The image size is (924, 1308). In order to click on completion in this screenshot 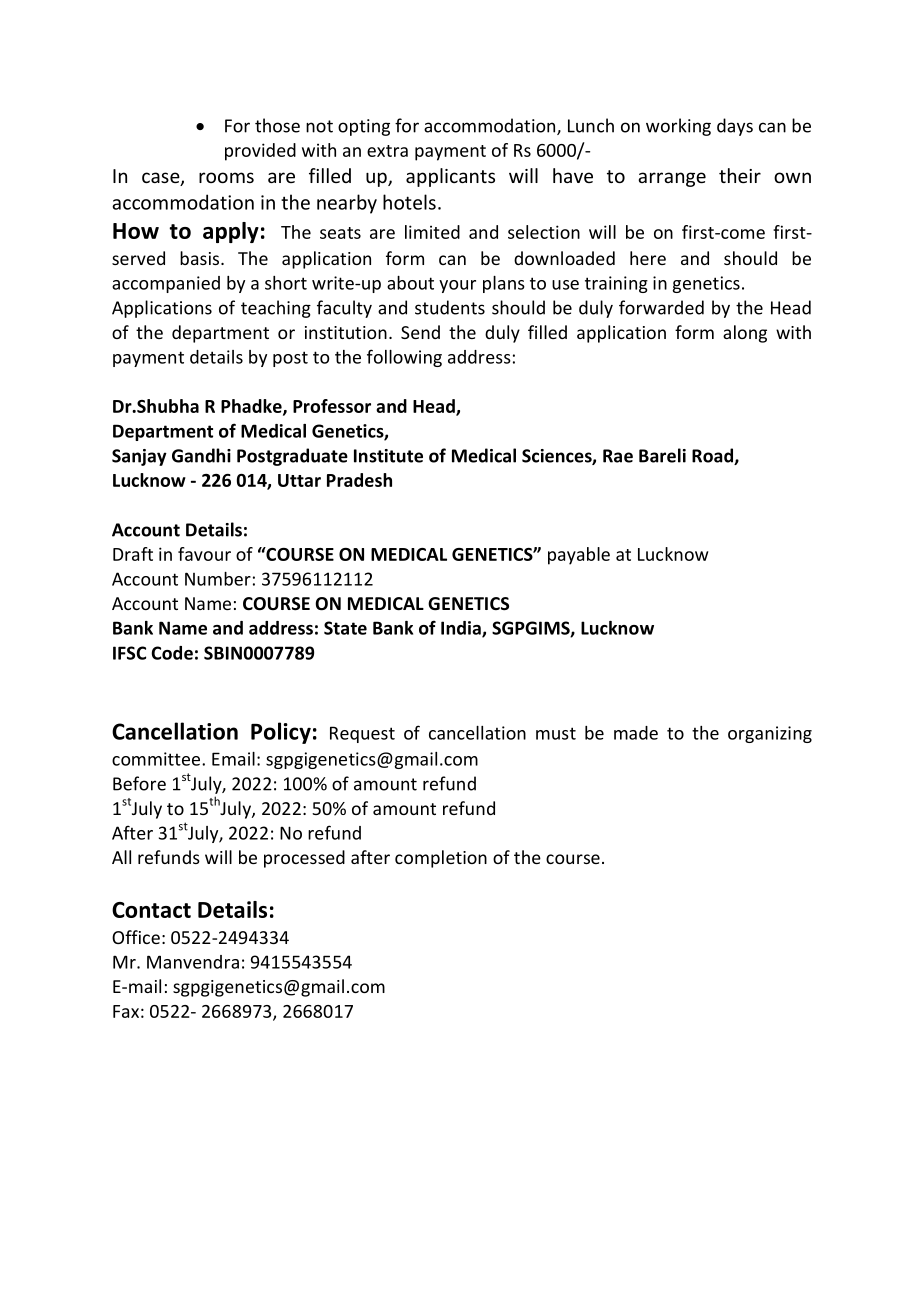, I will do `click(441, 859)`.
